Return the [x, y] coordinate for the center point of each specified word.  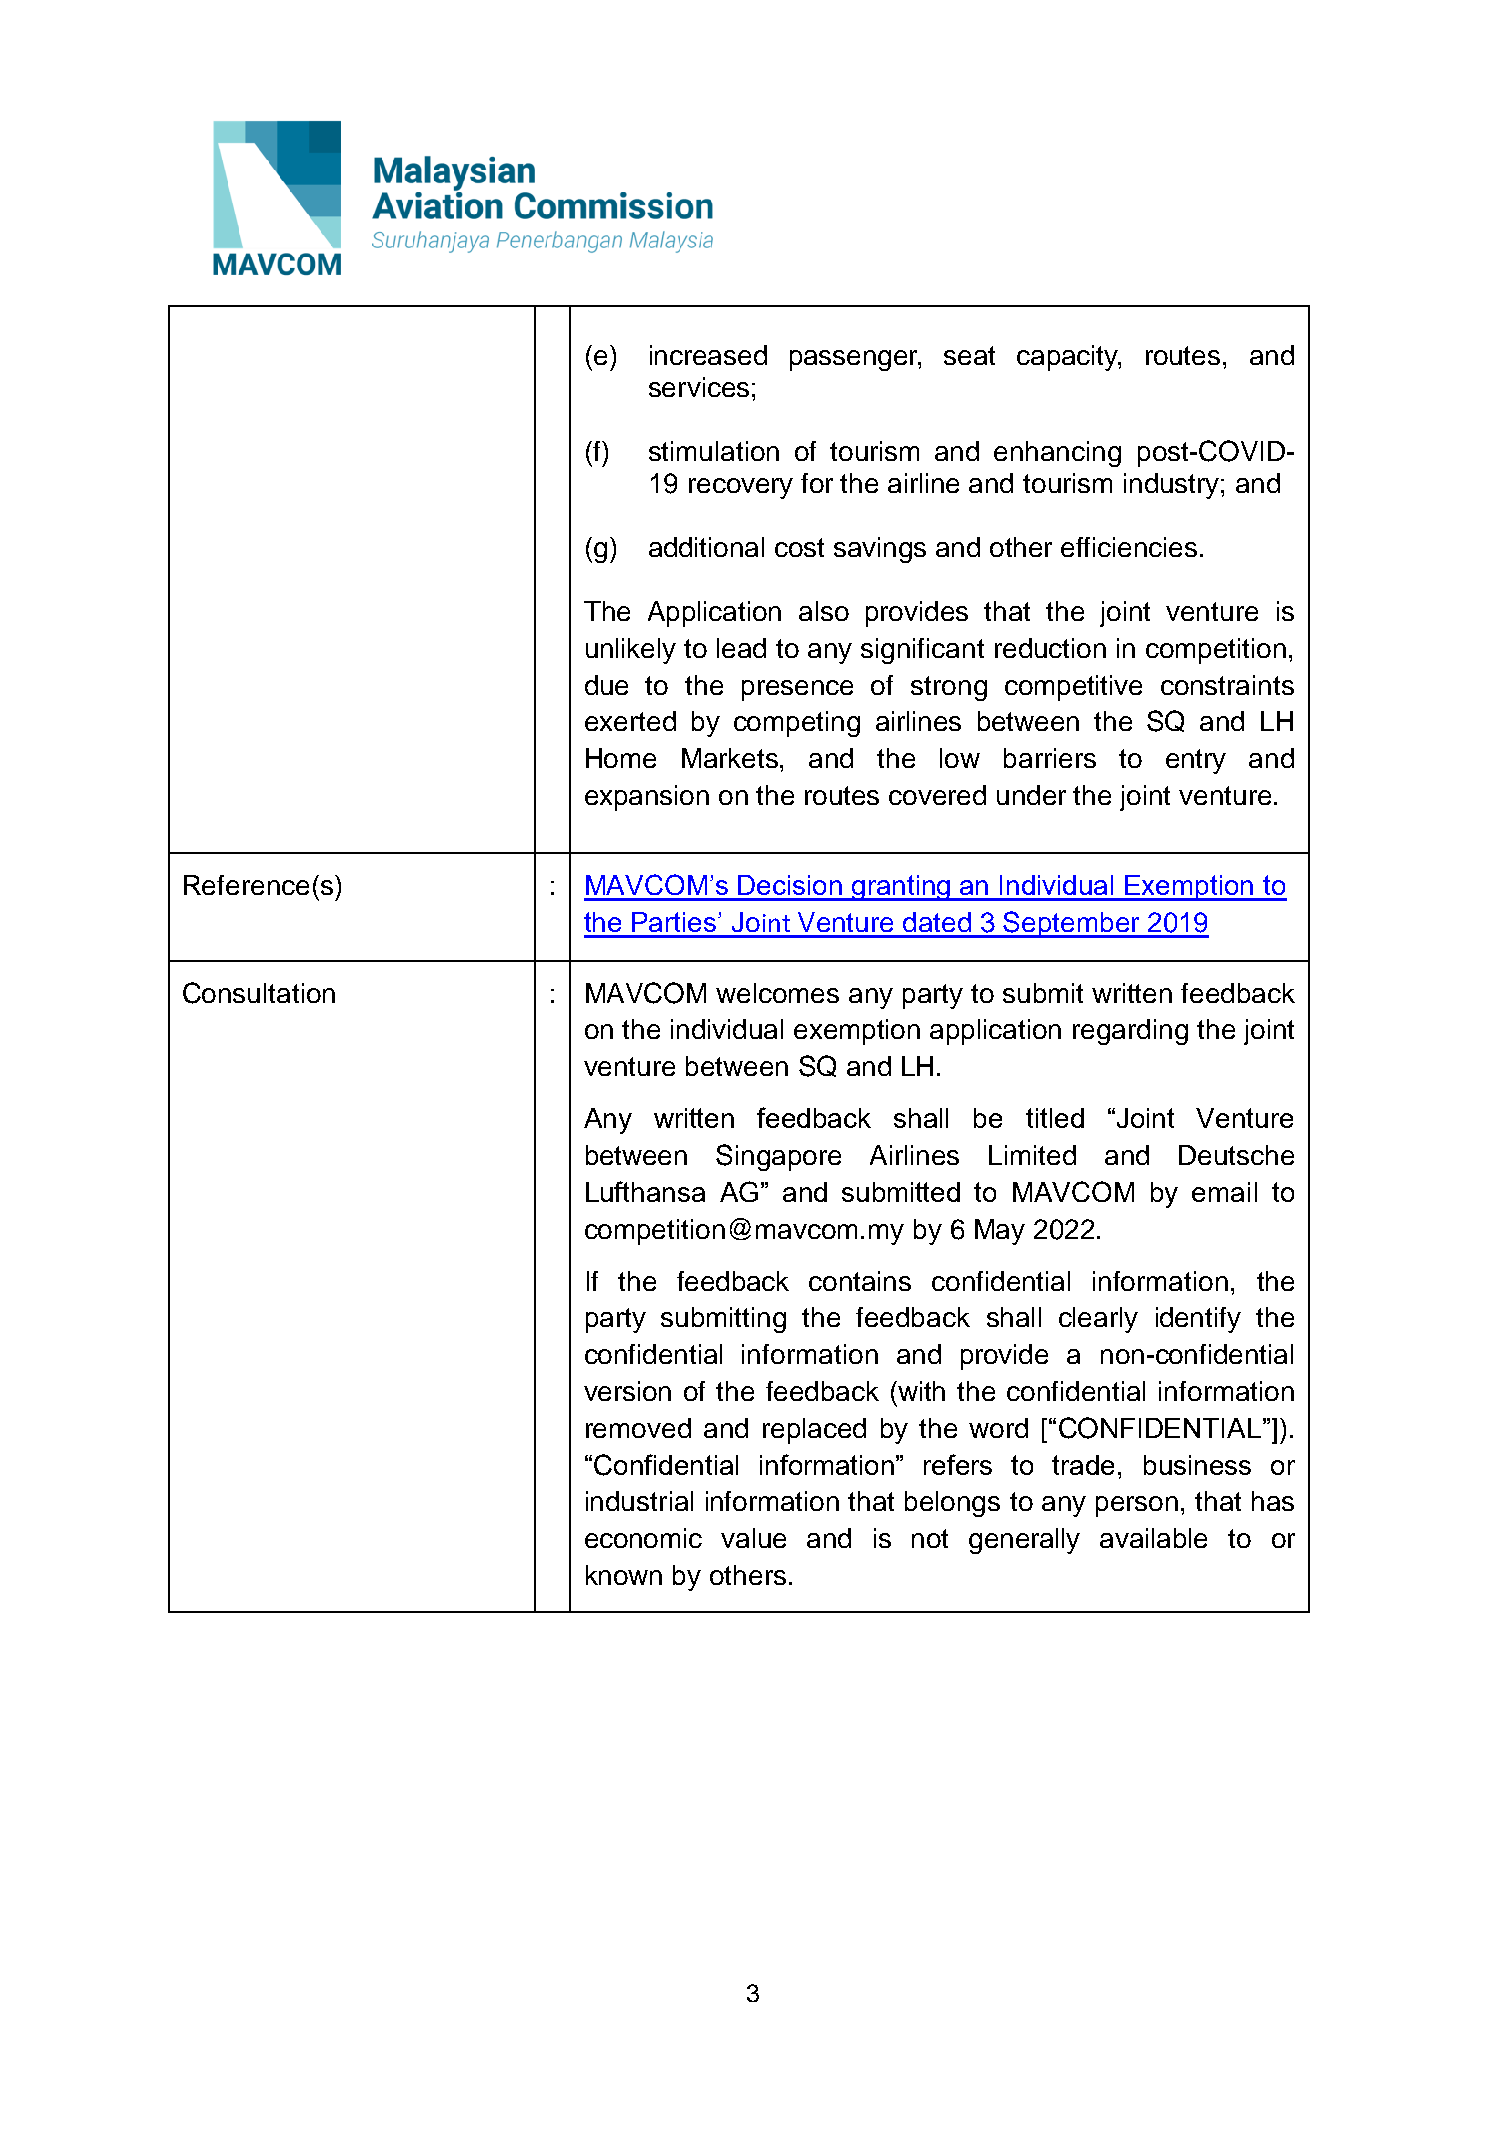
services [699, 387]
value [753, 1538]
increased [708, 355]
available [1153, 1538]
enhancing [1057, 454]
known [624, 1575]
